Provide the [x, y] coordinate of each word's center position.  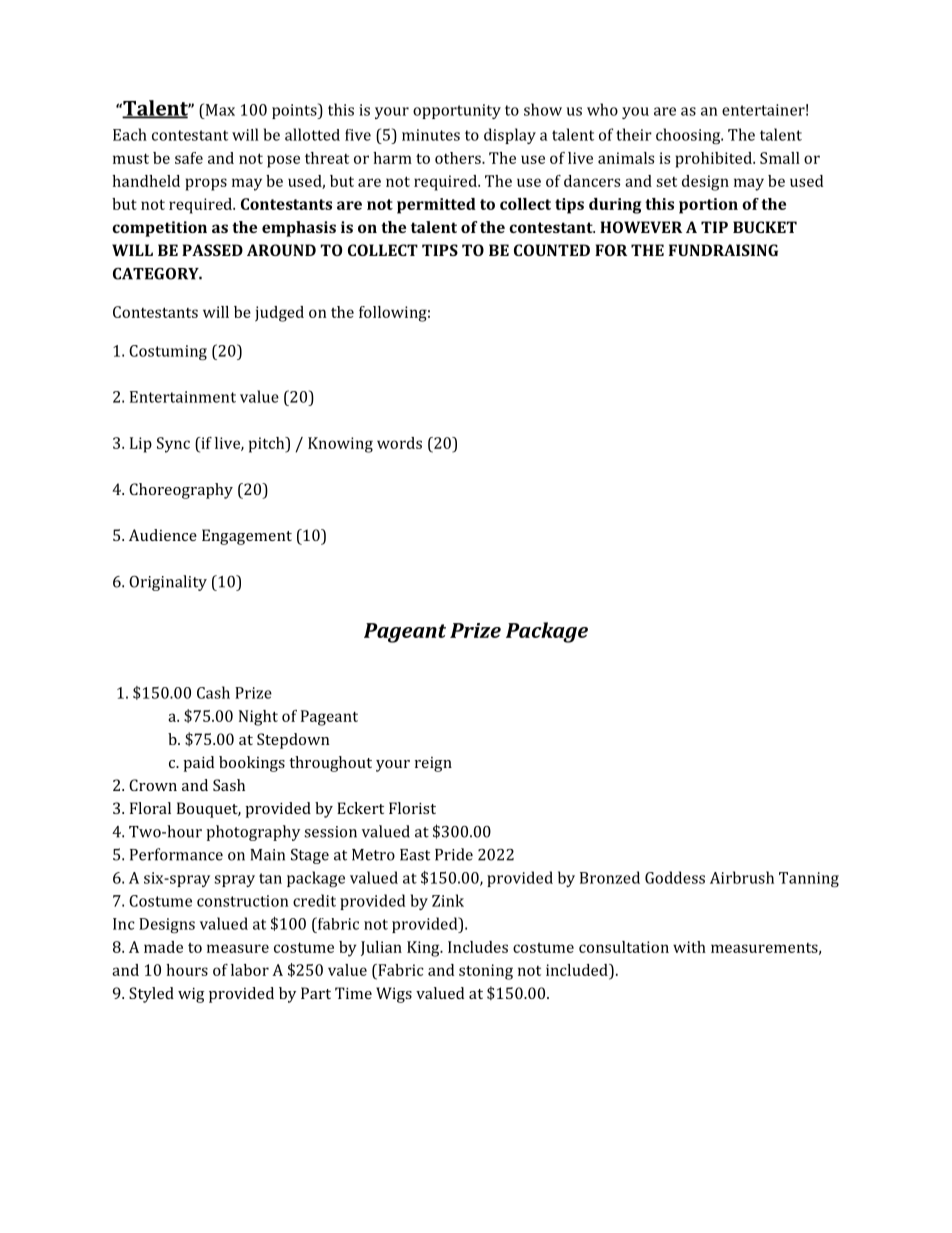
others [459, 158]
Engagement [247, 537]
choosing [689, 136]
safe [189, 158]
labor [250, 970]
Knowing [340, 445]
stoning [486, 972]
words [399, 443]
